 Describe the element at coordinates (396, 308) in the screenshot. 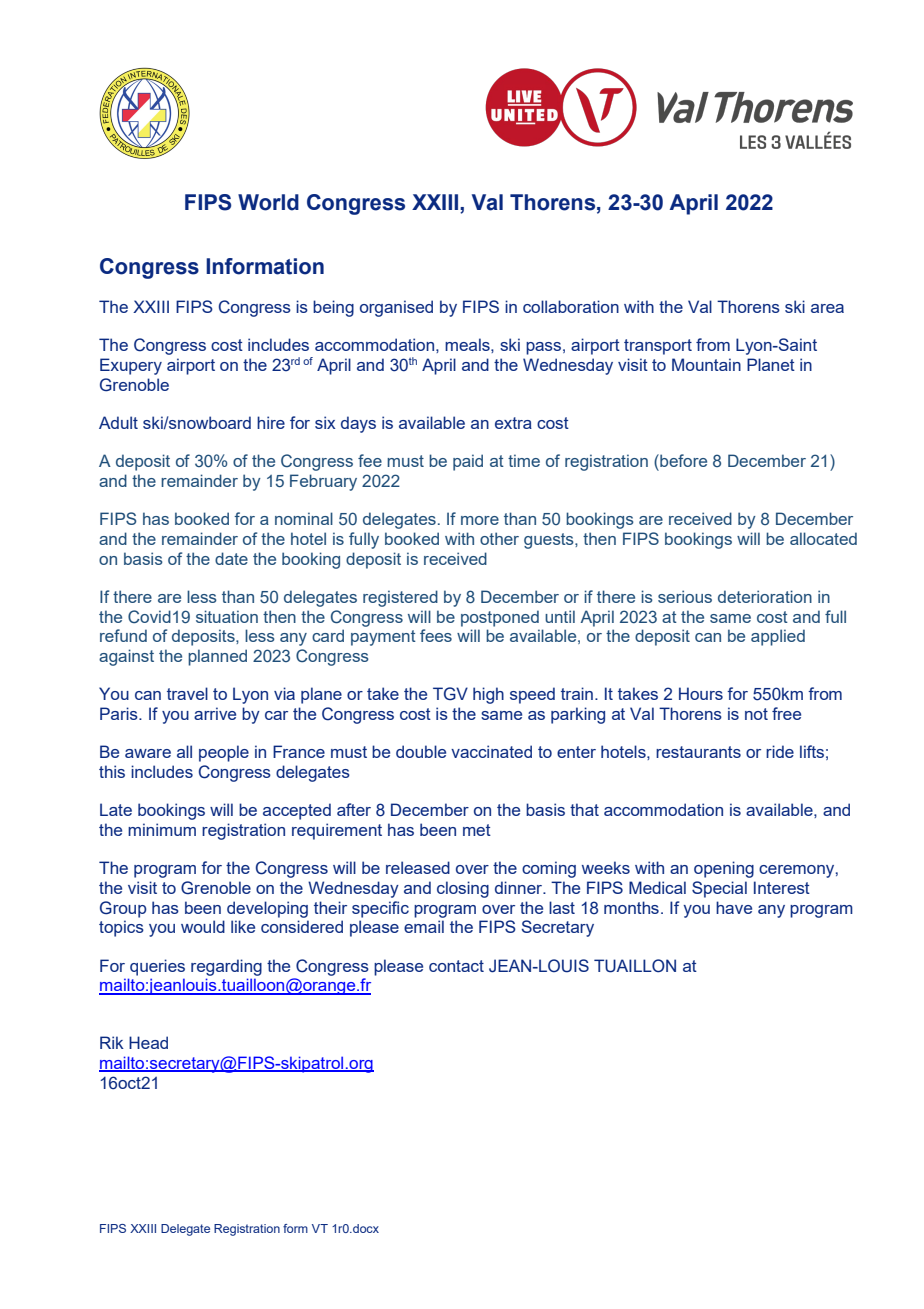

I see `organised` at that location.
